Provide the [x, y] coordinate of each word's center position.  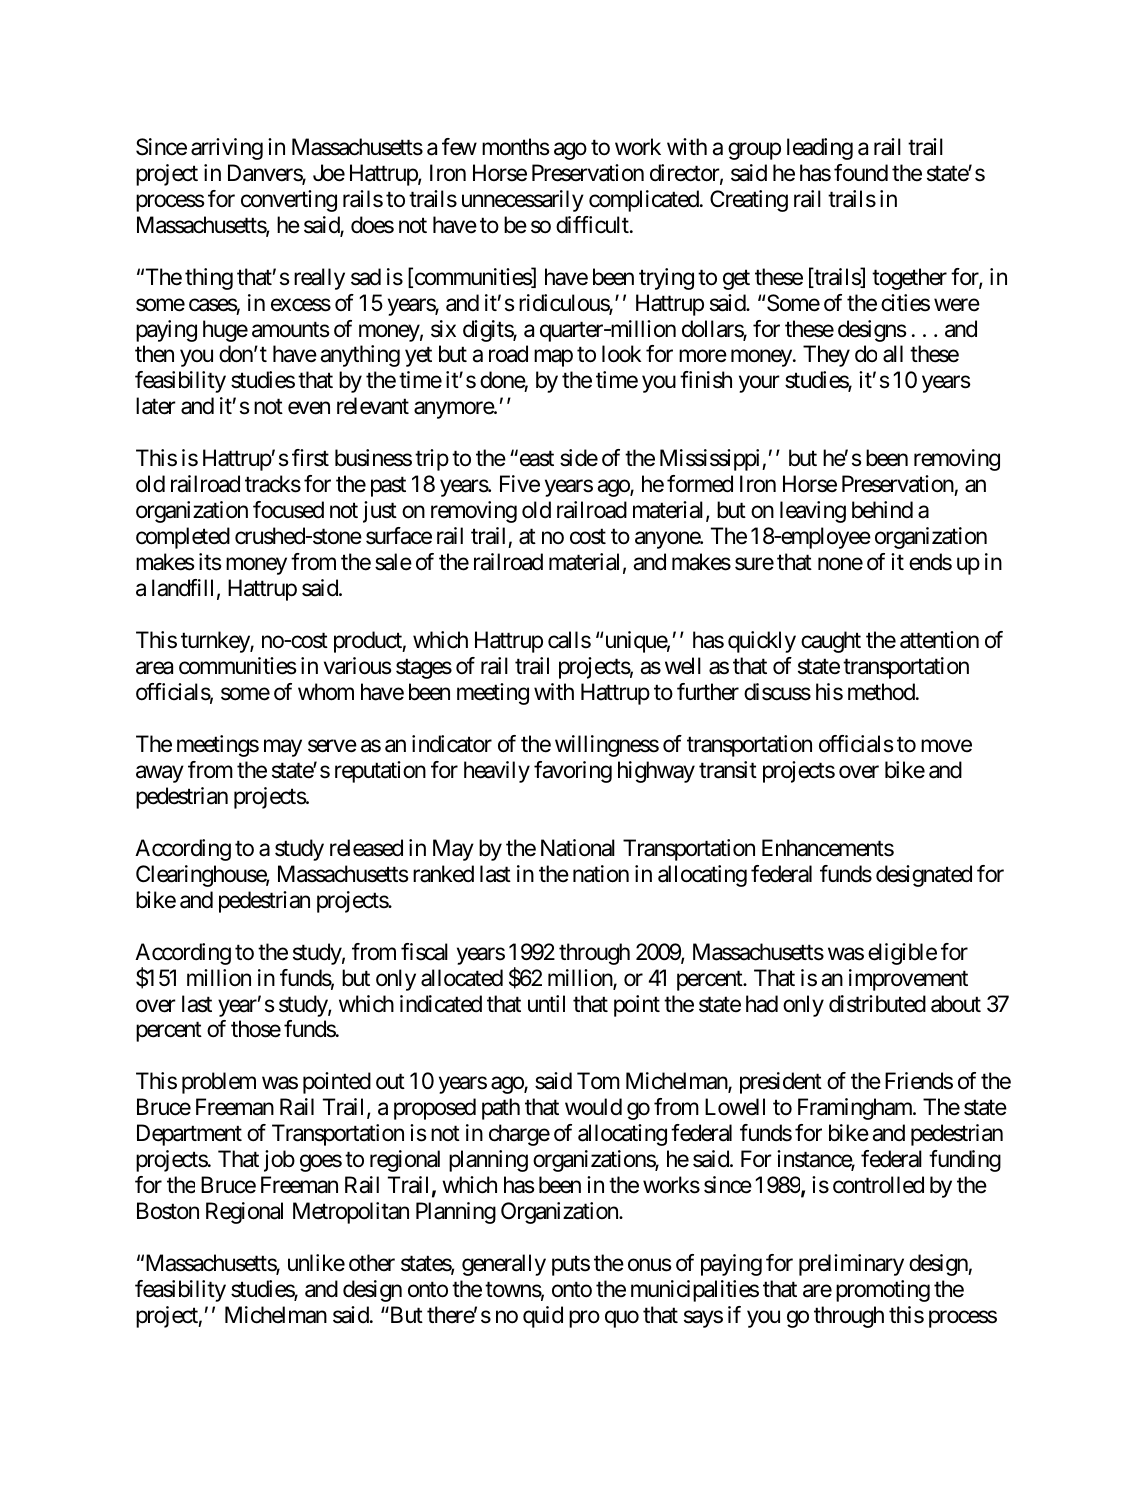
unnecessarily [523, 201]
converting [289, 201]
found [861, 173]
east [535, 459]
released [366, 848]
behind [882, 510]
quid [543, 1317]
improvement [908, 980]
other [372, 1263]
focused [288, 510]
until [546, 1003]
